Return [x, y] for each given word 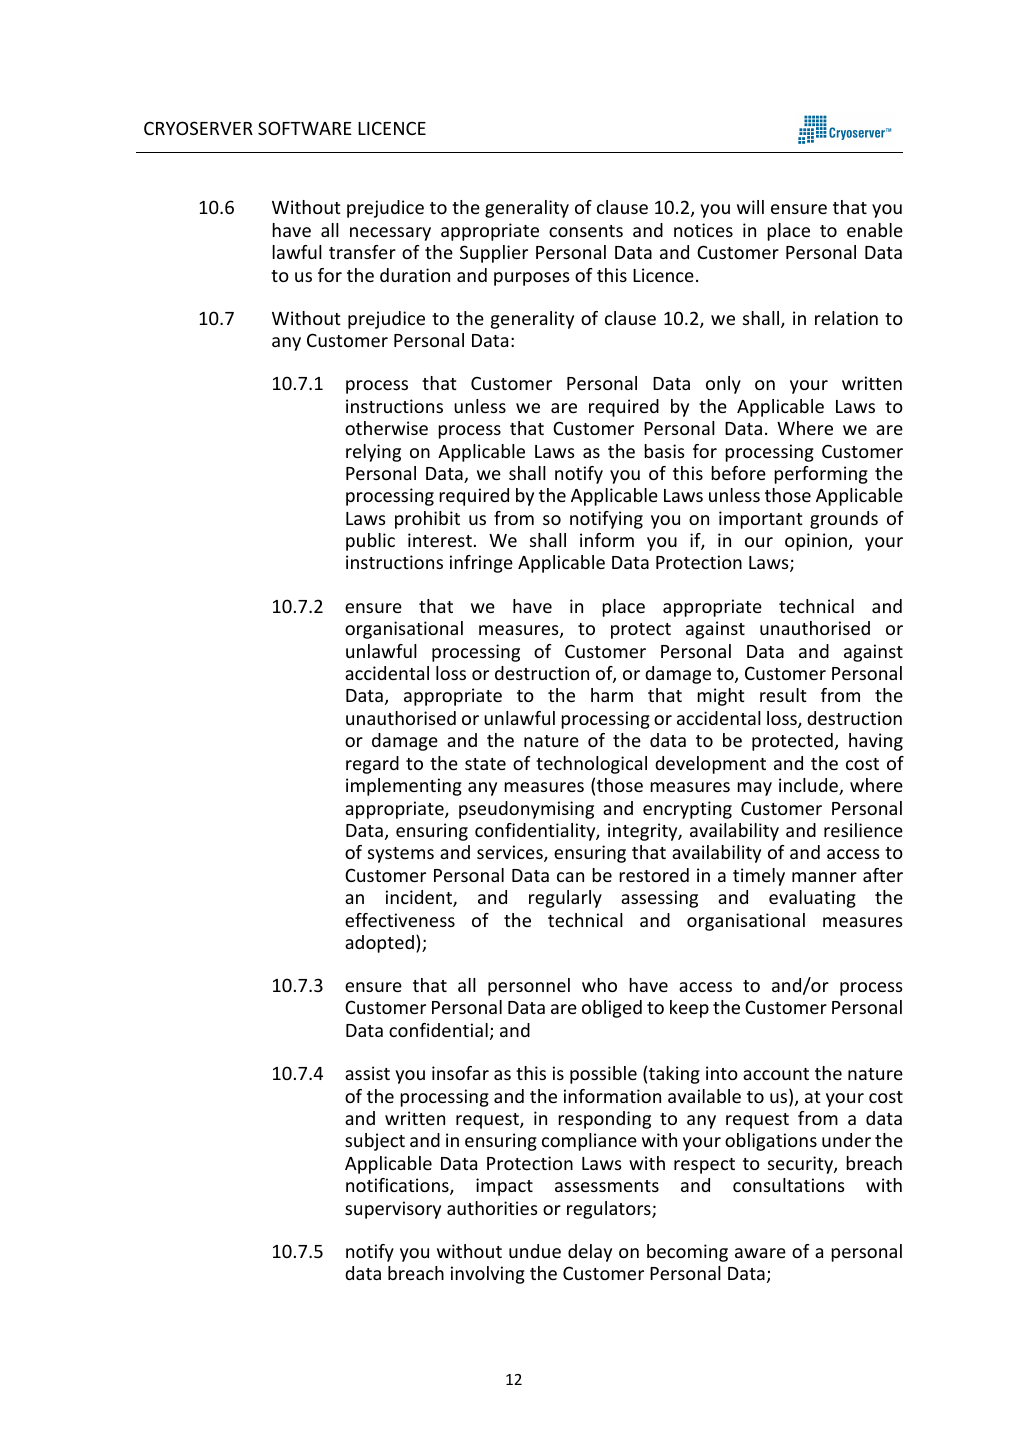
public [370, 542]
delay [590, 1253]
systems [401, 855]
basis [664, 451]
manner [824, 877]
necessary [390, 234]
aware [760, 1253]
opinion [816, 542]
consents [586, 231]
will [750, 207]
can [570, 877]
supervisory [393, 1210]
